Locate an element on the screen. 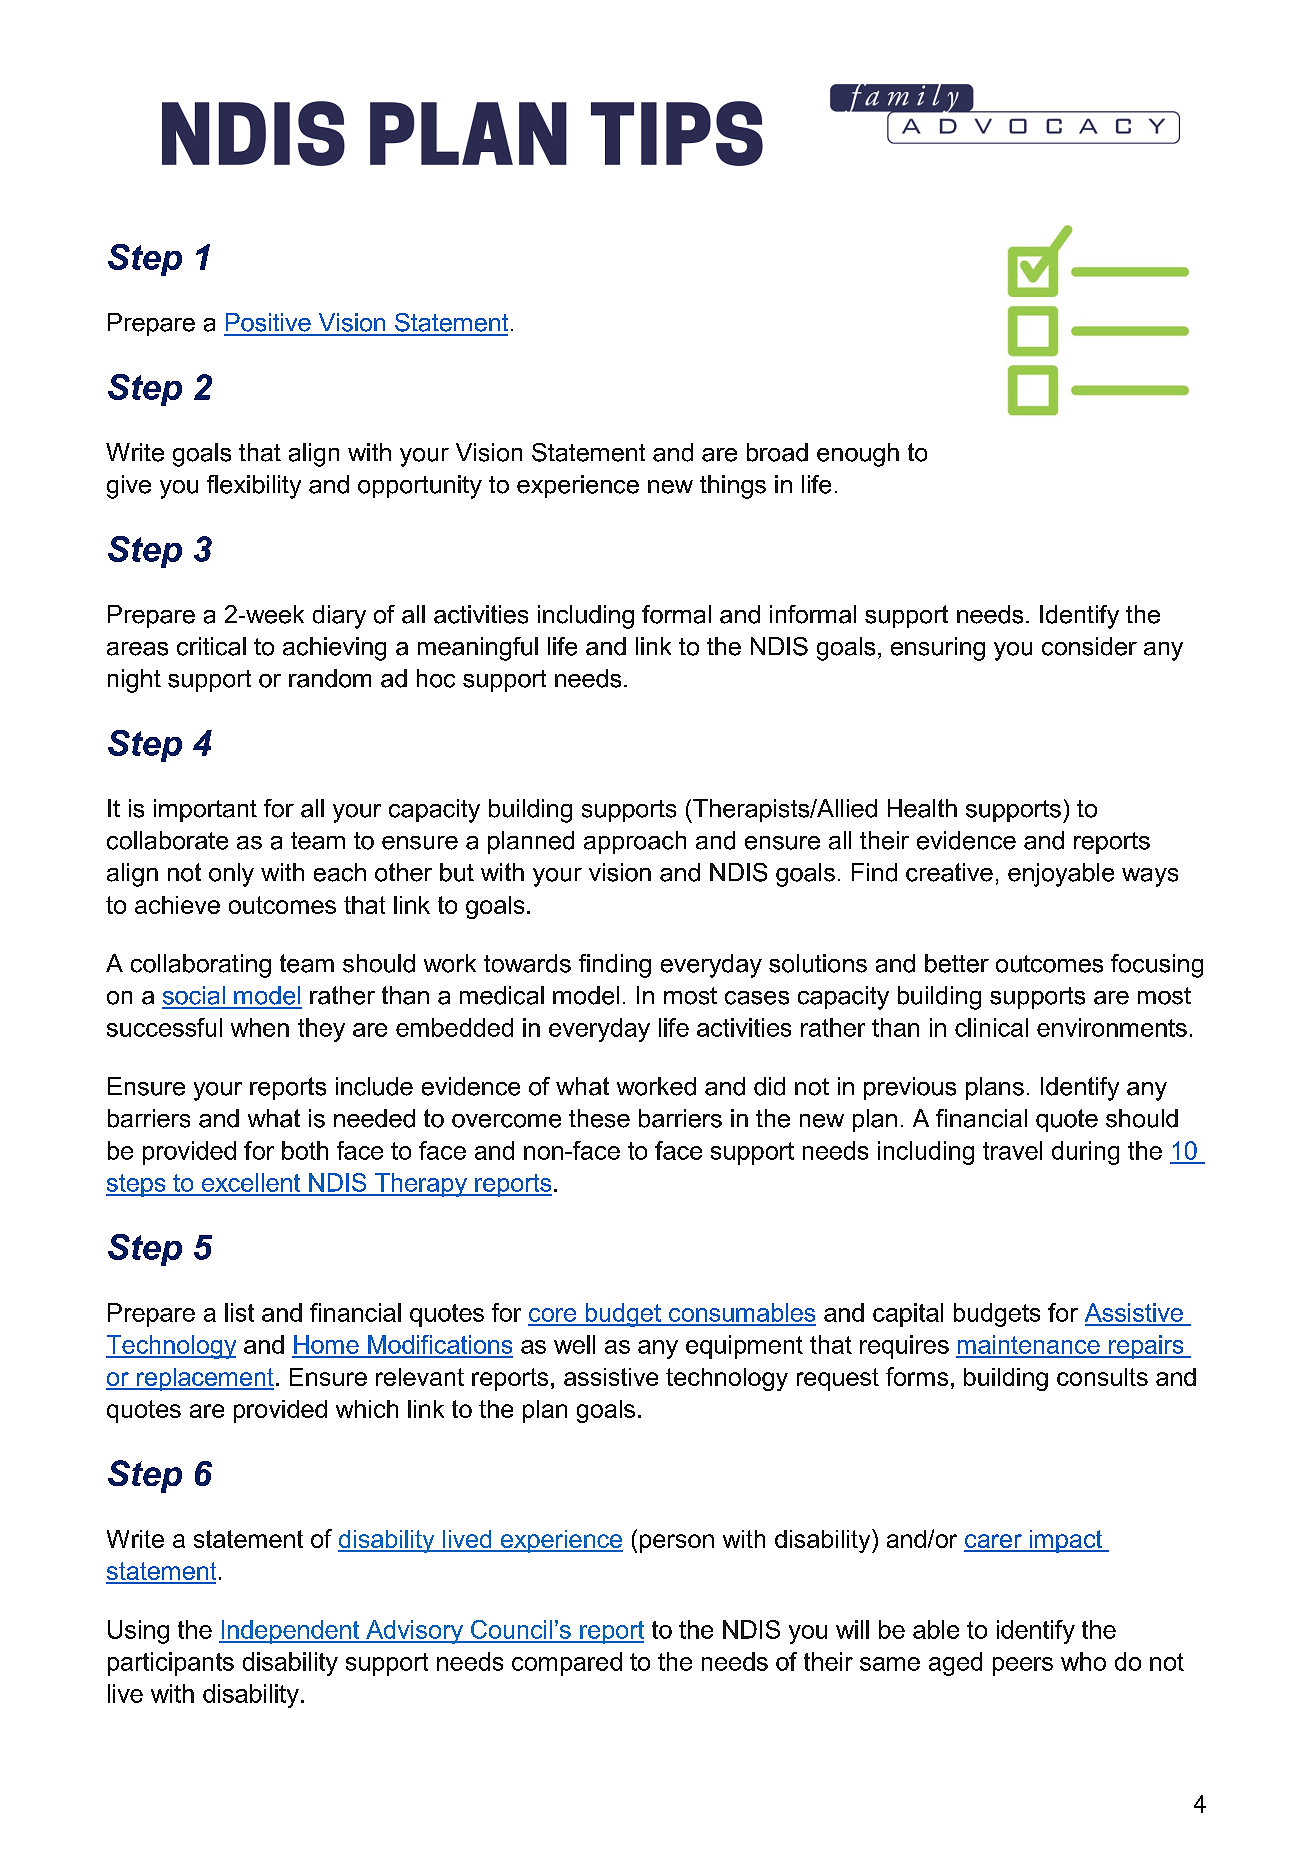  Health is located at coordinates (922, 808).
